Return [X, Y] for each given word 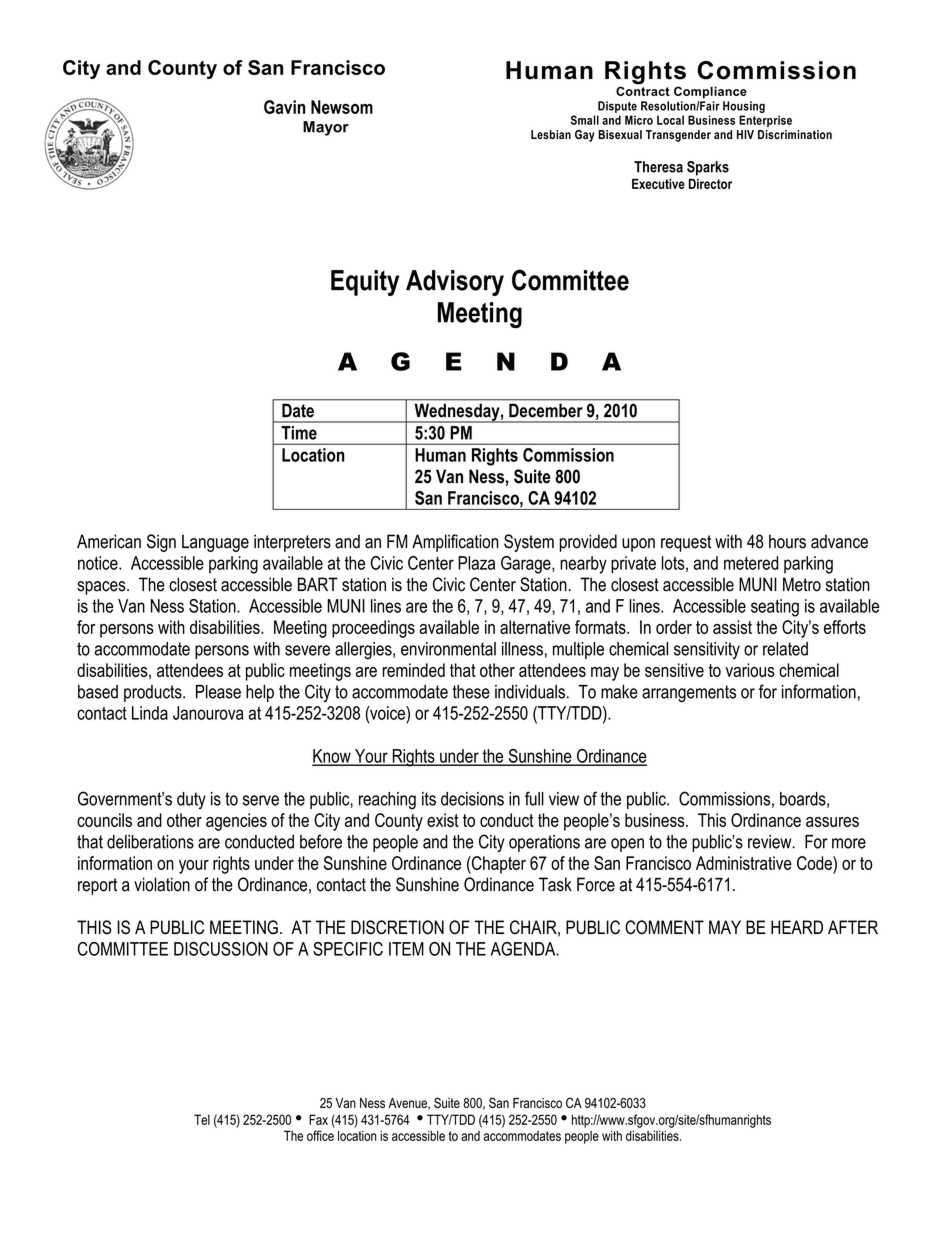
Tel [202, 1119]
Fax [318, 1119]
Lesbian [551, 134]
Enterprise [765, 121]
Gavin [284, 107]
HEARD [797, 927]
